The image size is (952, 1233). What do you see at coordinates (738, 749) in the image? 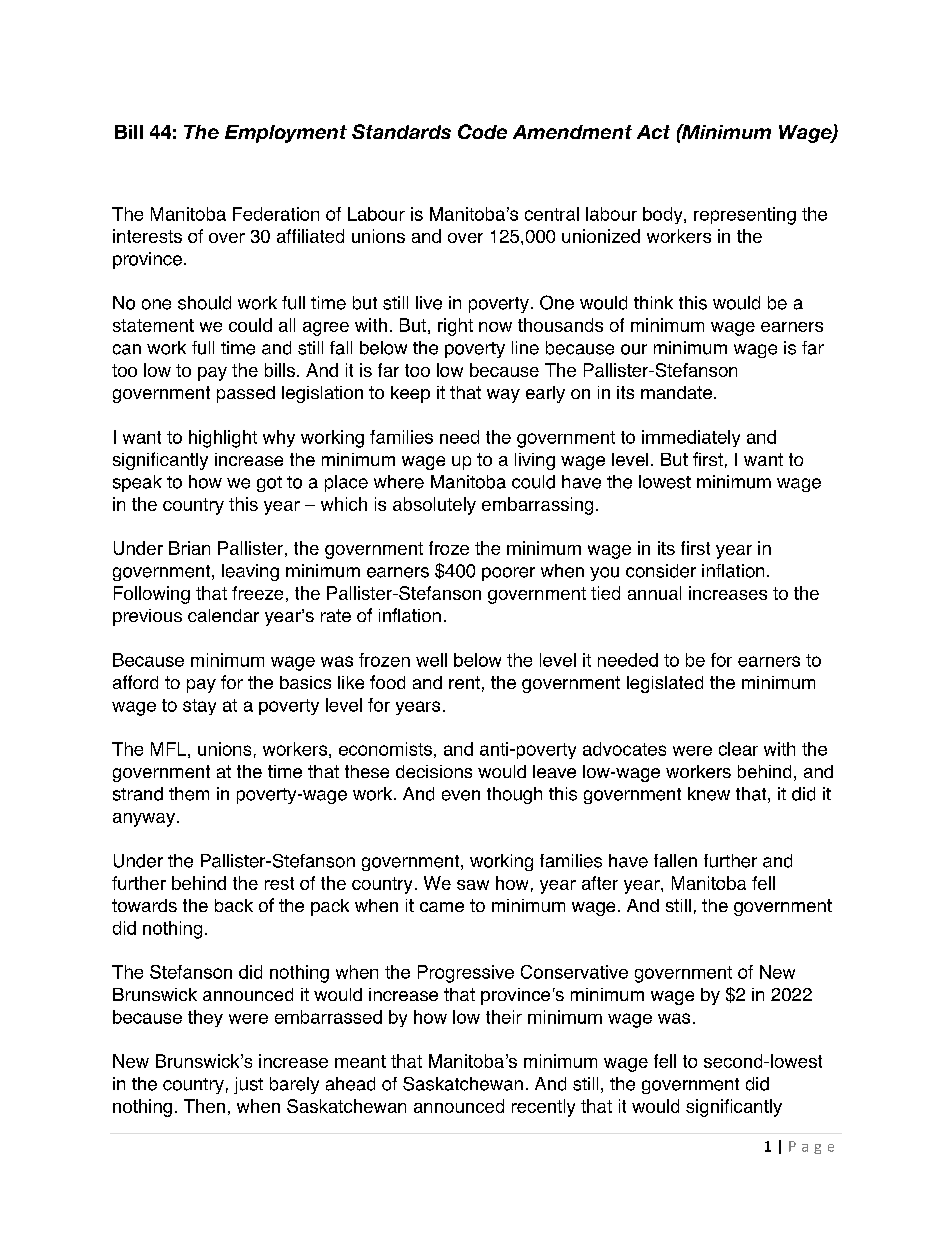
I see `clear` at bounding box center [738, 749].
